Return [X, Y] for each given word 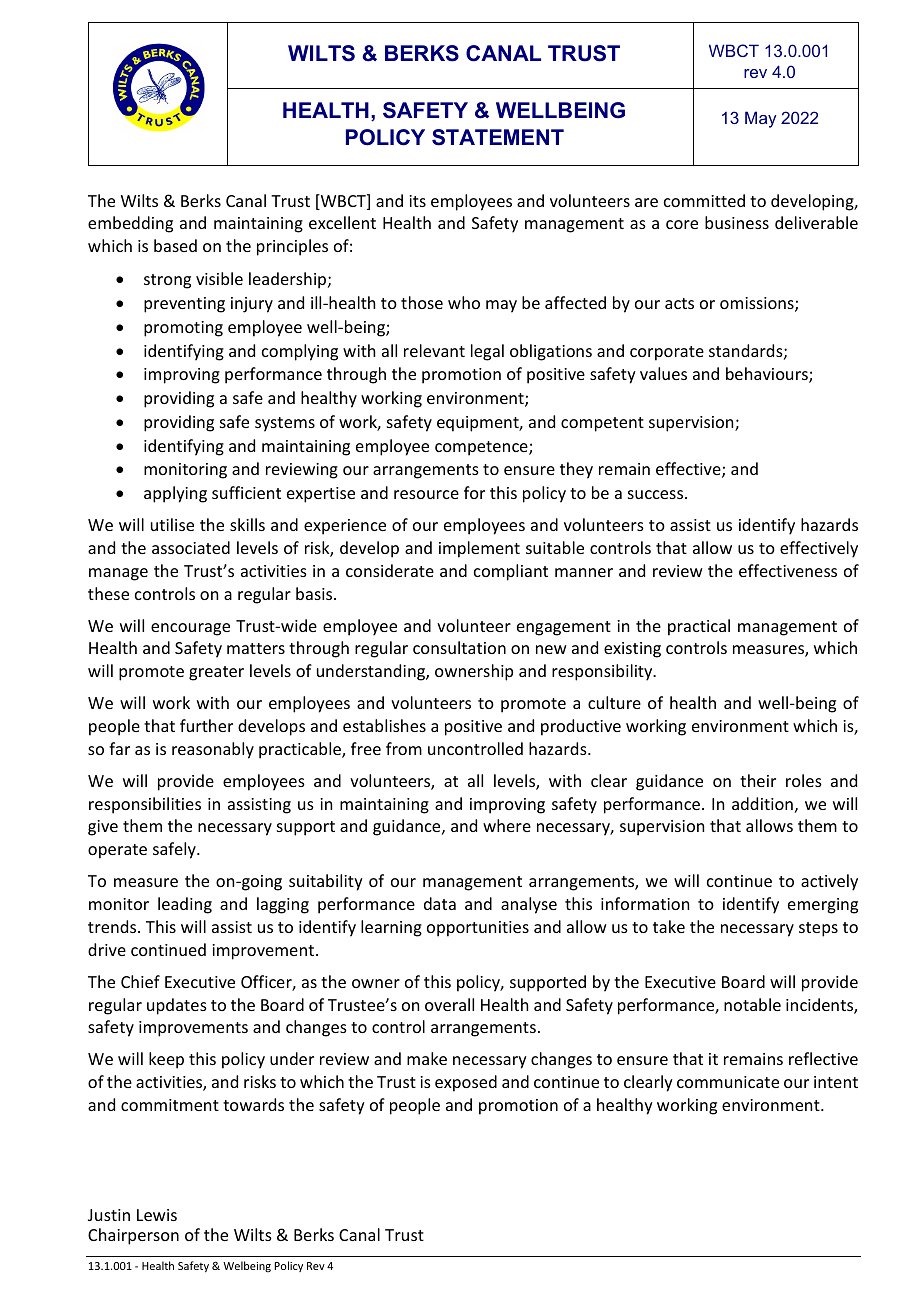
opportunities [478, 929]
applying [175, 494]
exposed [466, 1083]
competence [482, 448]
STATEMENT [498, 137]
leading [185, 905]
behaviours [768, 375]
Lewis [157, 1215]
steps [818, 929]
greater [216, 673]
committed [704, 200]
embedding [130, 224]
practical [699, 627]
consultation [459, 647]
